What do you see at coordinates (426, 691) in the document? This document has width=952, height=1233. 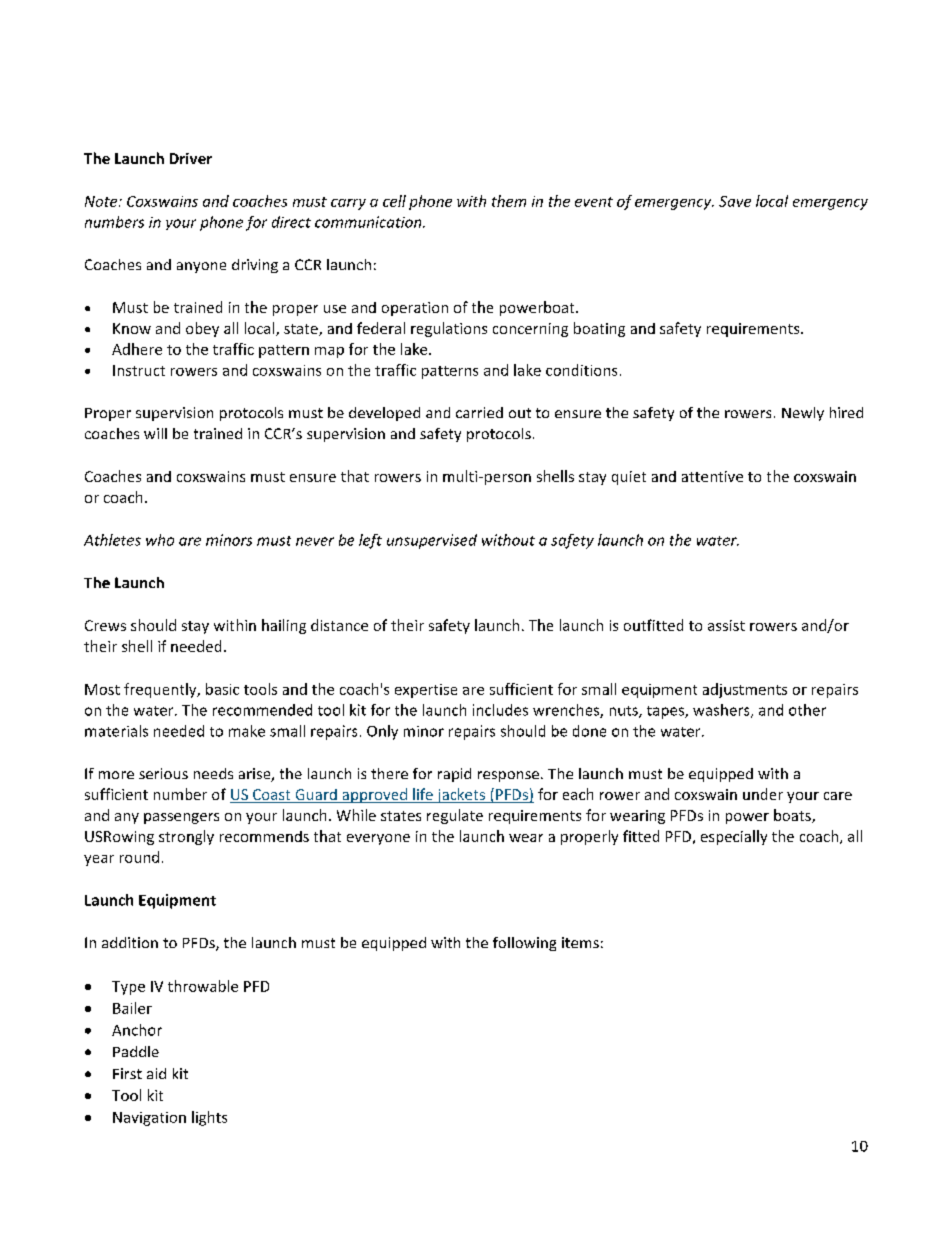 I see `expertise` at bounding box center [426, 691].
